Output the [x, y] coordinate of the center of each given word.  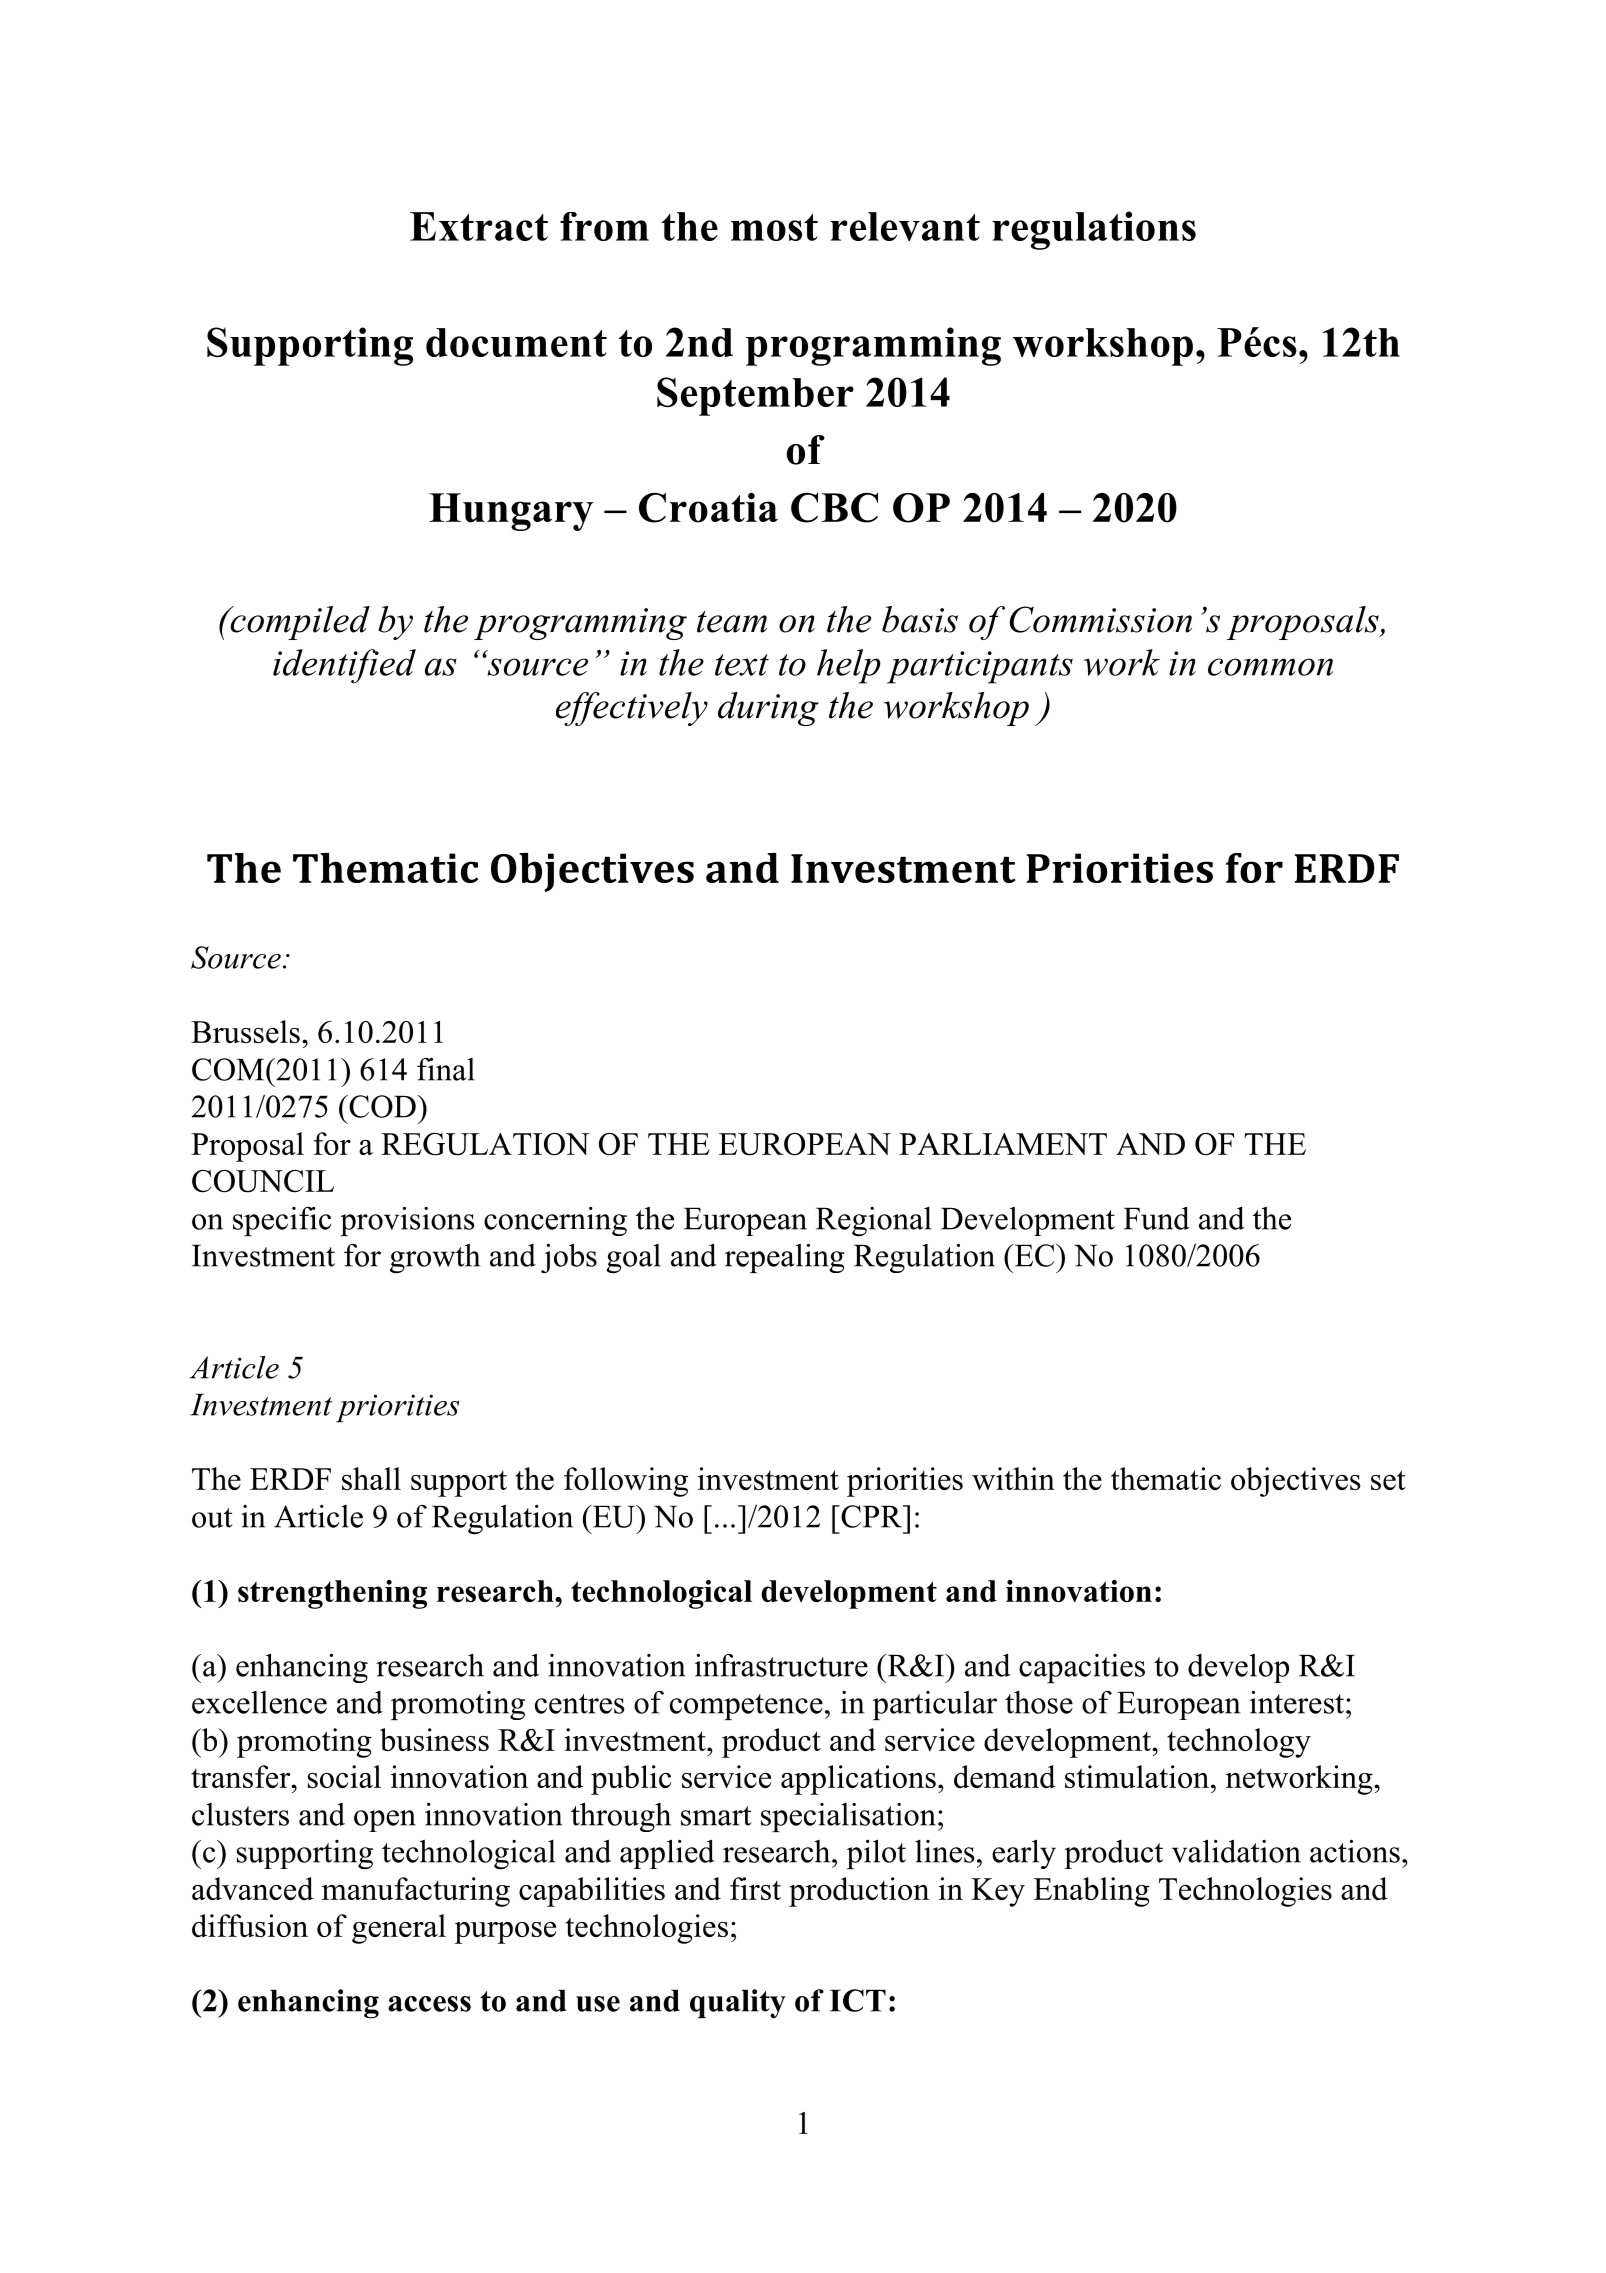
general [399, 1929]
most [774, 227]
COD [381, 1106]
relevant [905, 226]
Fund [1157, 1218]
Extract [479, 226]
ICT [858, 2000]
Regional [873, 1222]
